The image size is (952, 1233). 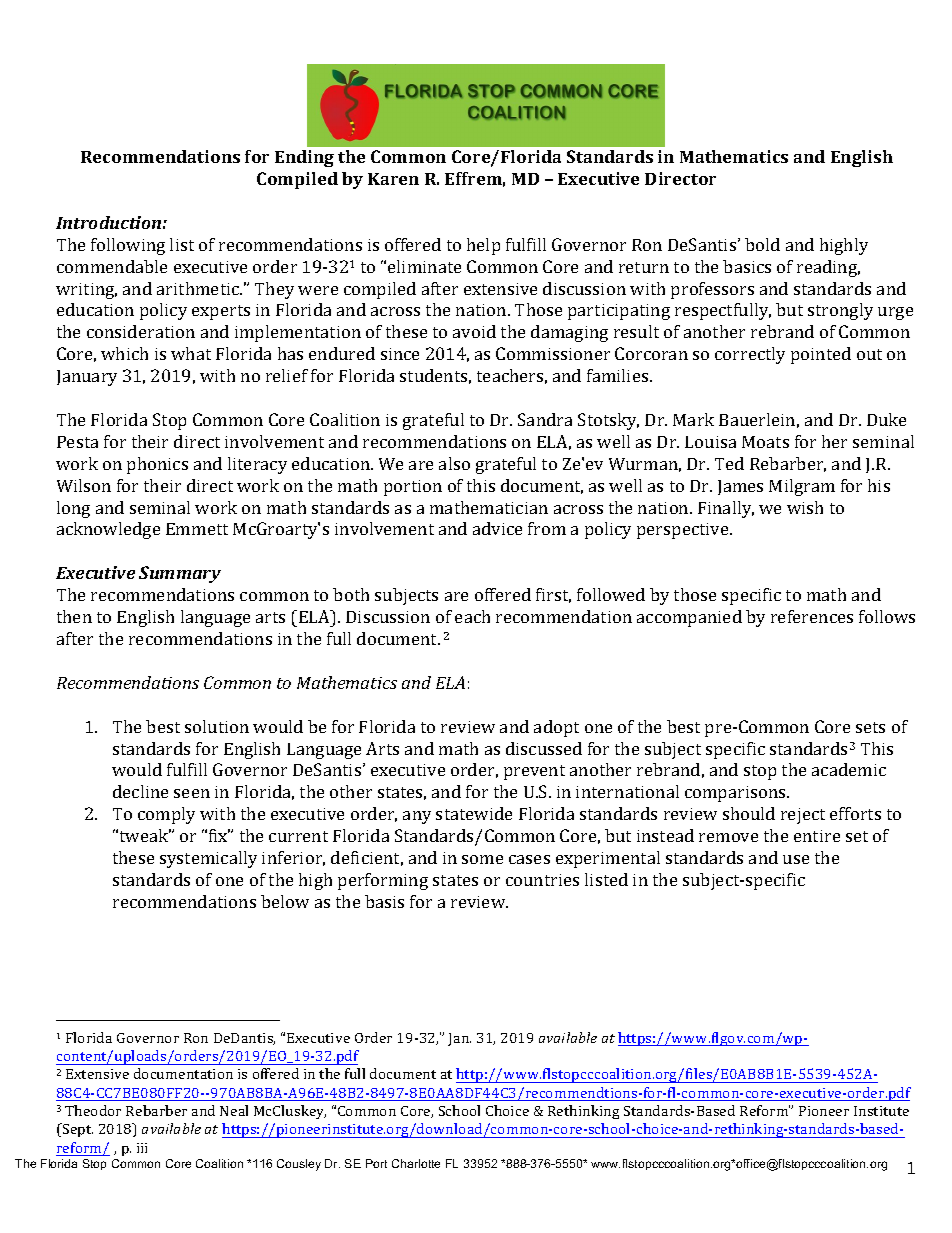 I want to click on references, so click(x=812, y=616).
